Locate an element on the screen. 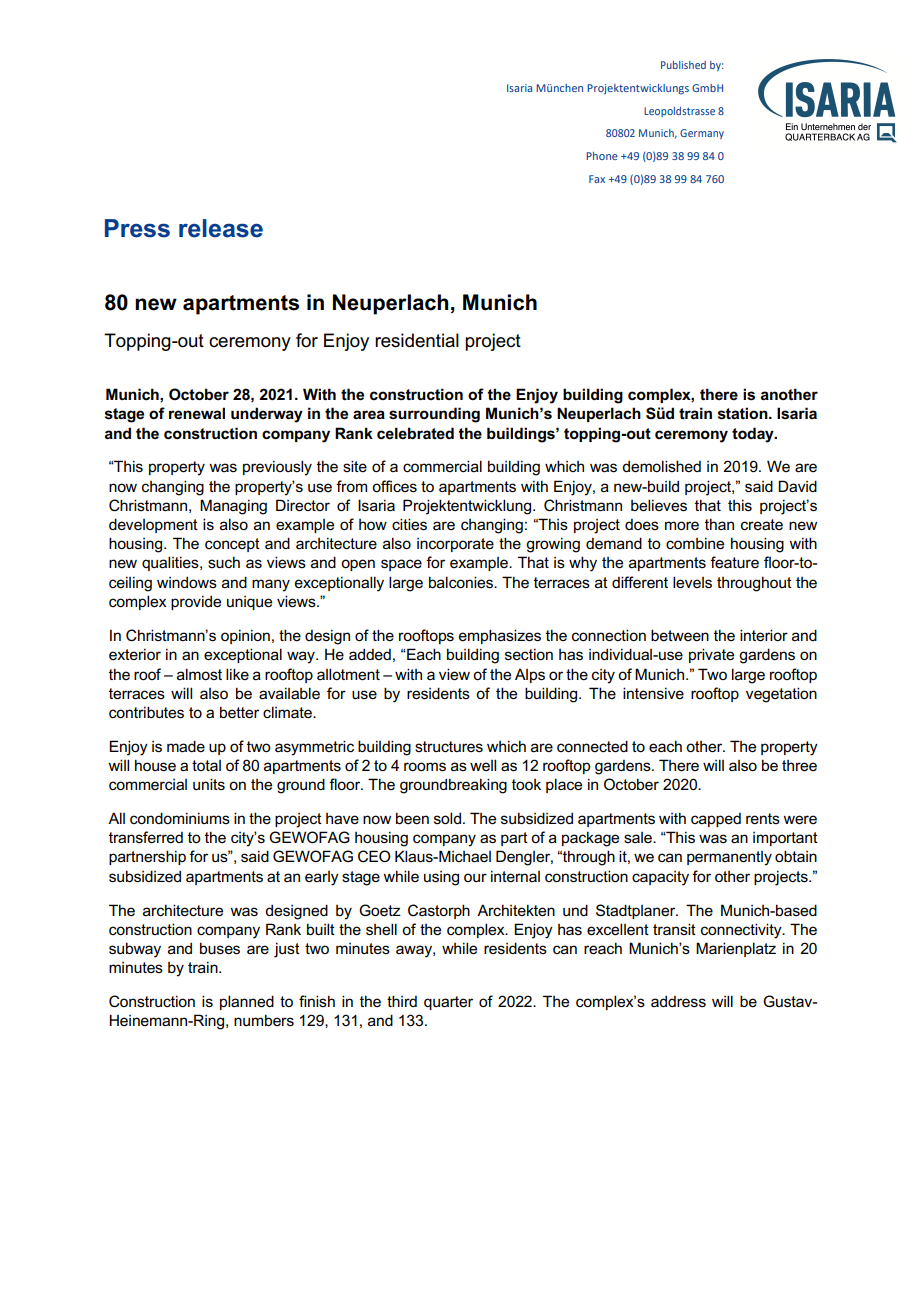 Image resolution: width=924 pixels, height=1308 pixels. quarter is located at coordinates (448, 1003).
